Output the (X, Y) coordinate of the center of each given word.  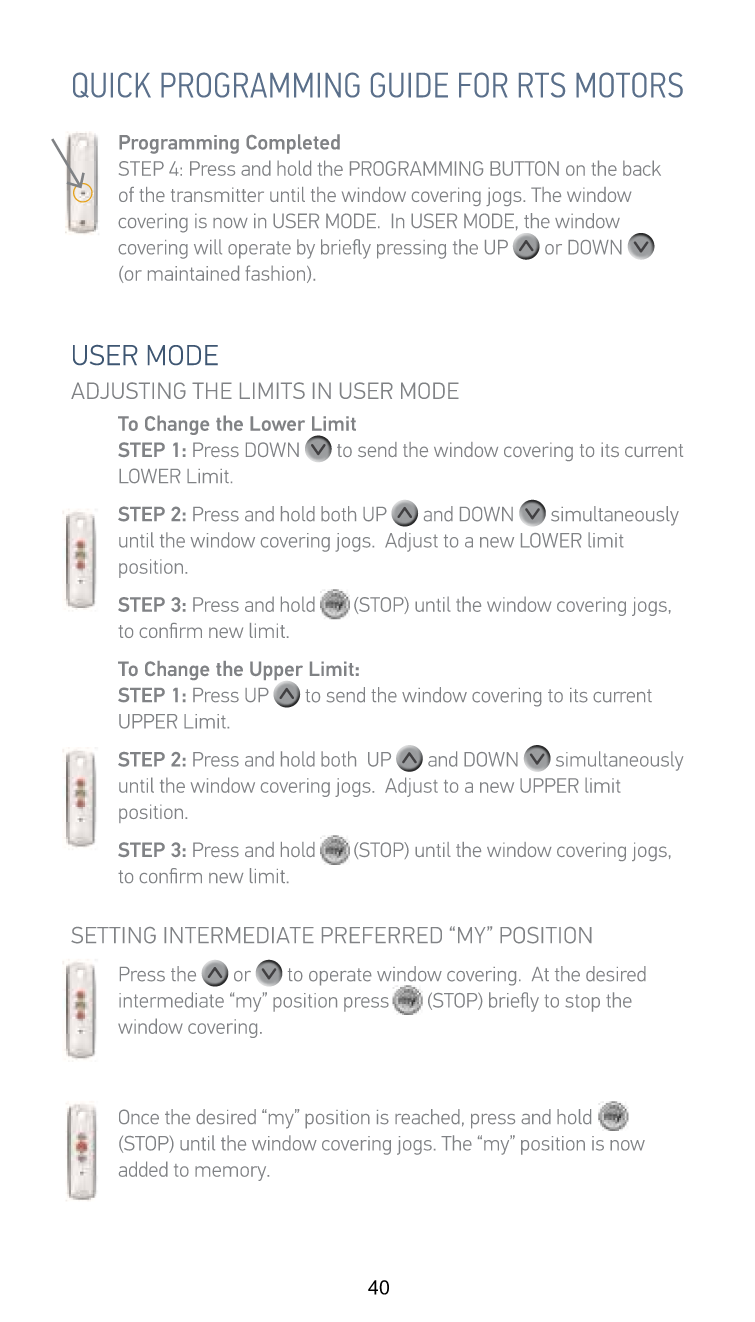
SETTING (113, 935)
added (143, 1169)
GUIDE (409, 85)
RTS (542, 85)
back (642, 168)
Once (139, 1116)
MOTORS (629, 85)
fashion (277, 274)
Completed (293, 144)
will (208, 247)
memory (232, 1173)
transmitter (217, 194)
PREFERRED (382, 935)
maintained (193, 273)
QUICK (112, 85)
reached (427, 1117)
